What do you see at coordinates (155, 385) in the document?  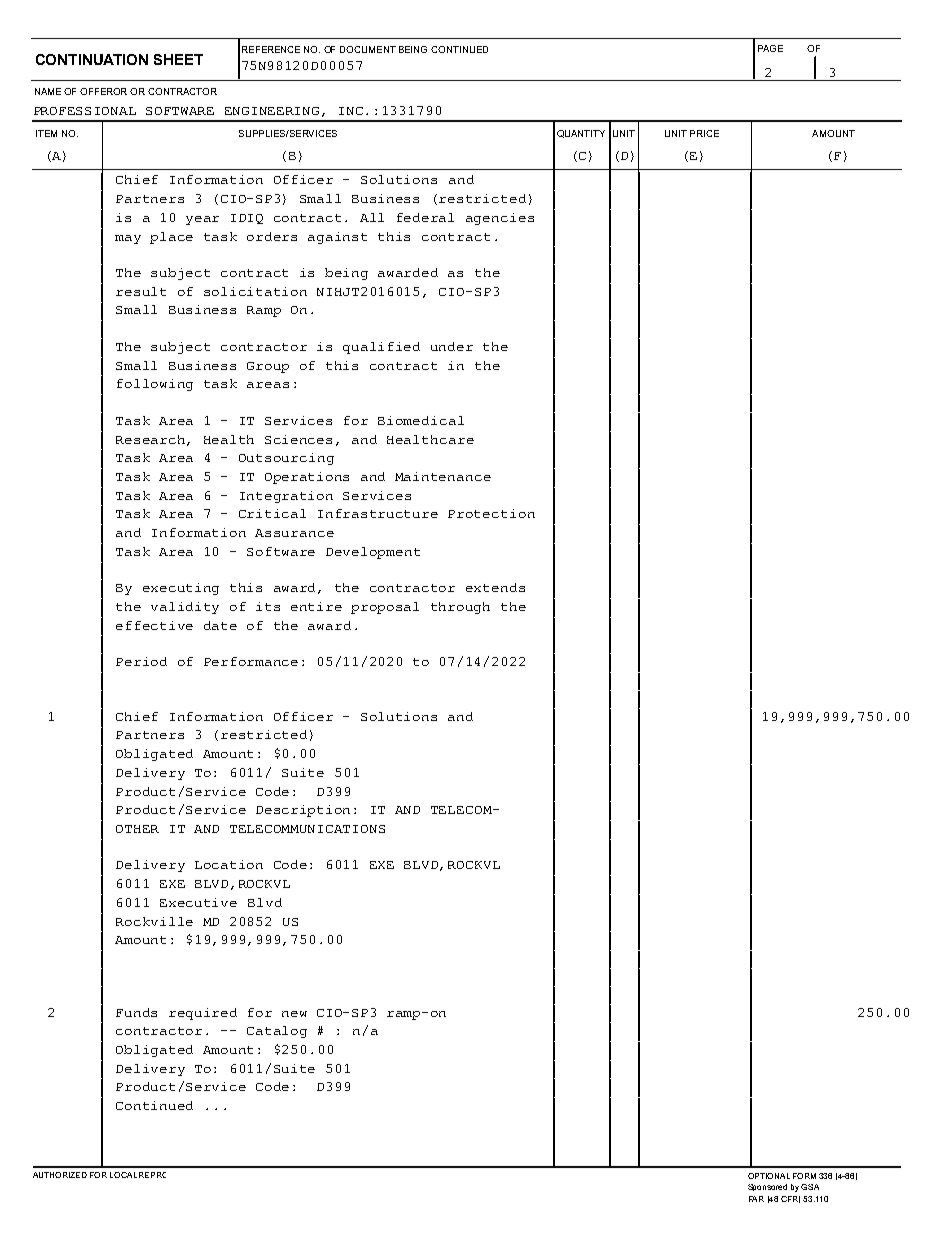 I see `following` at bounding box center [155, 385].
